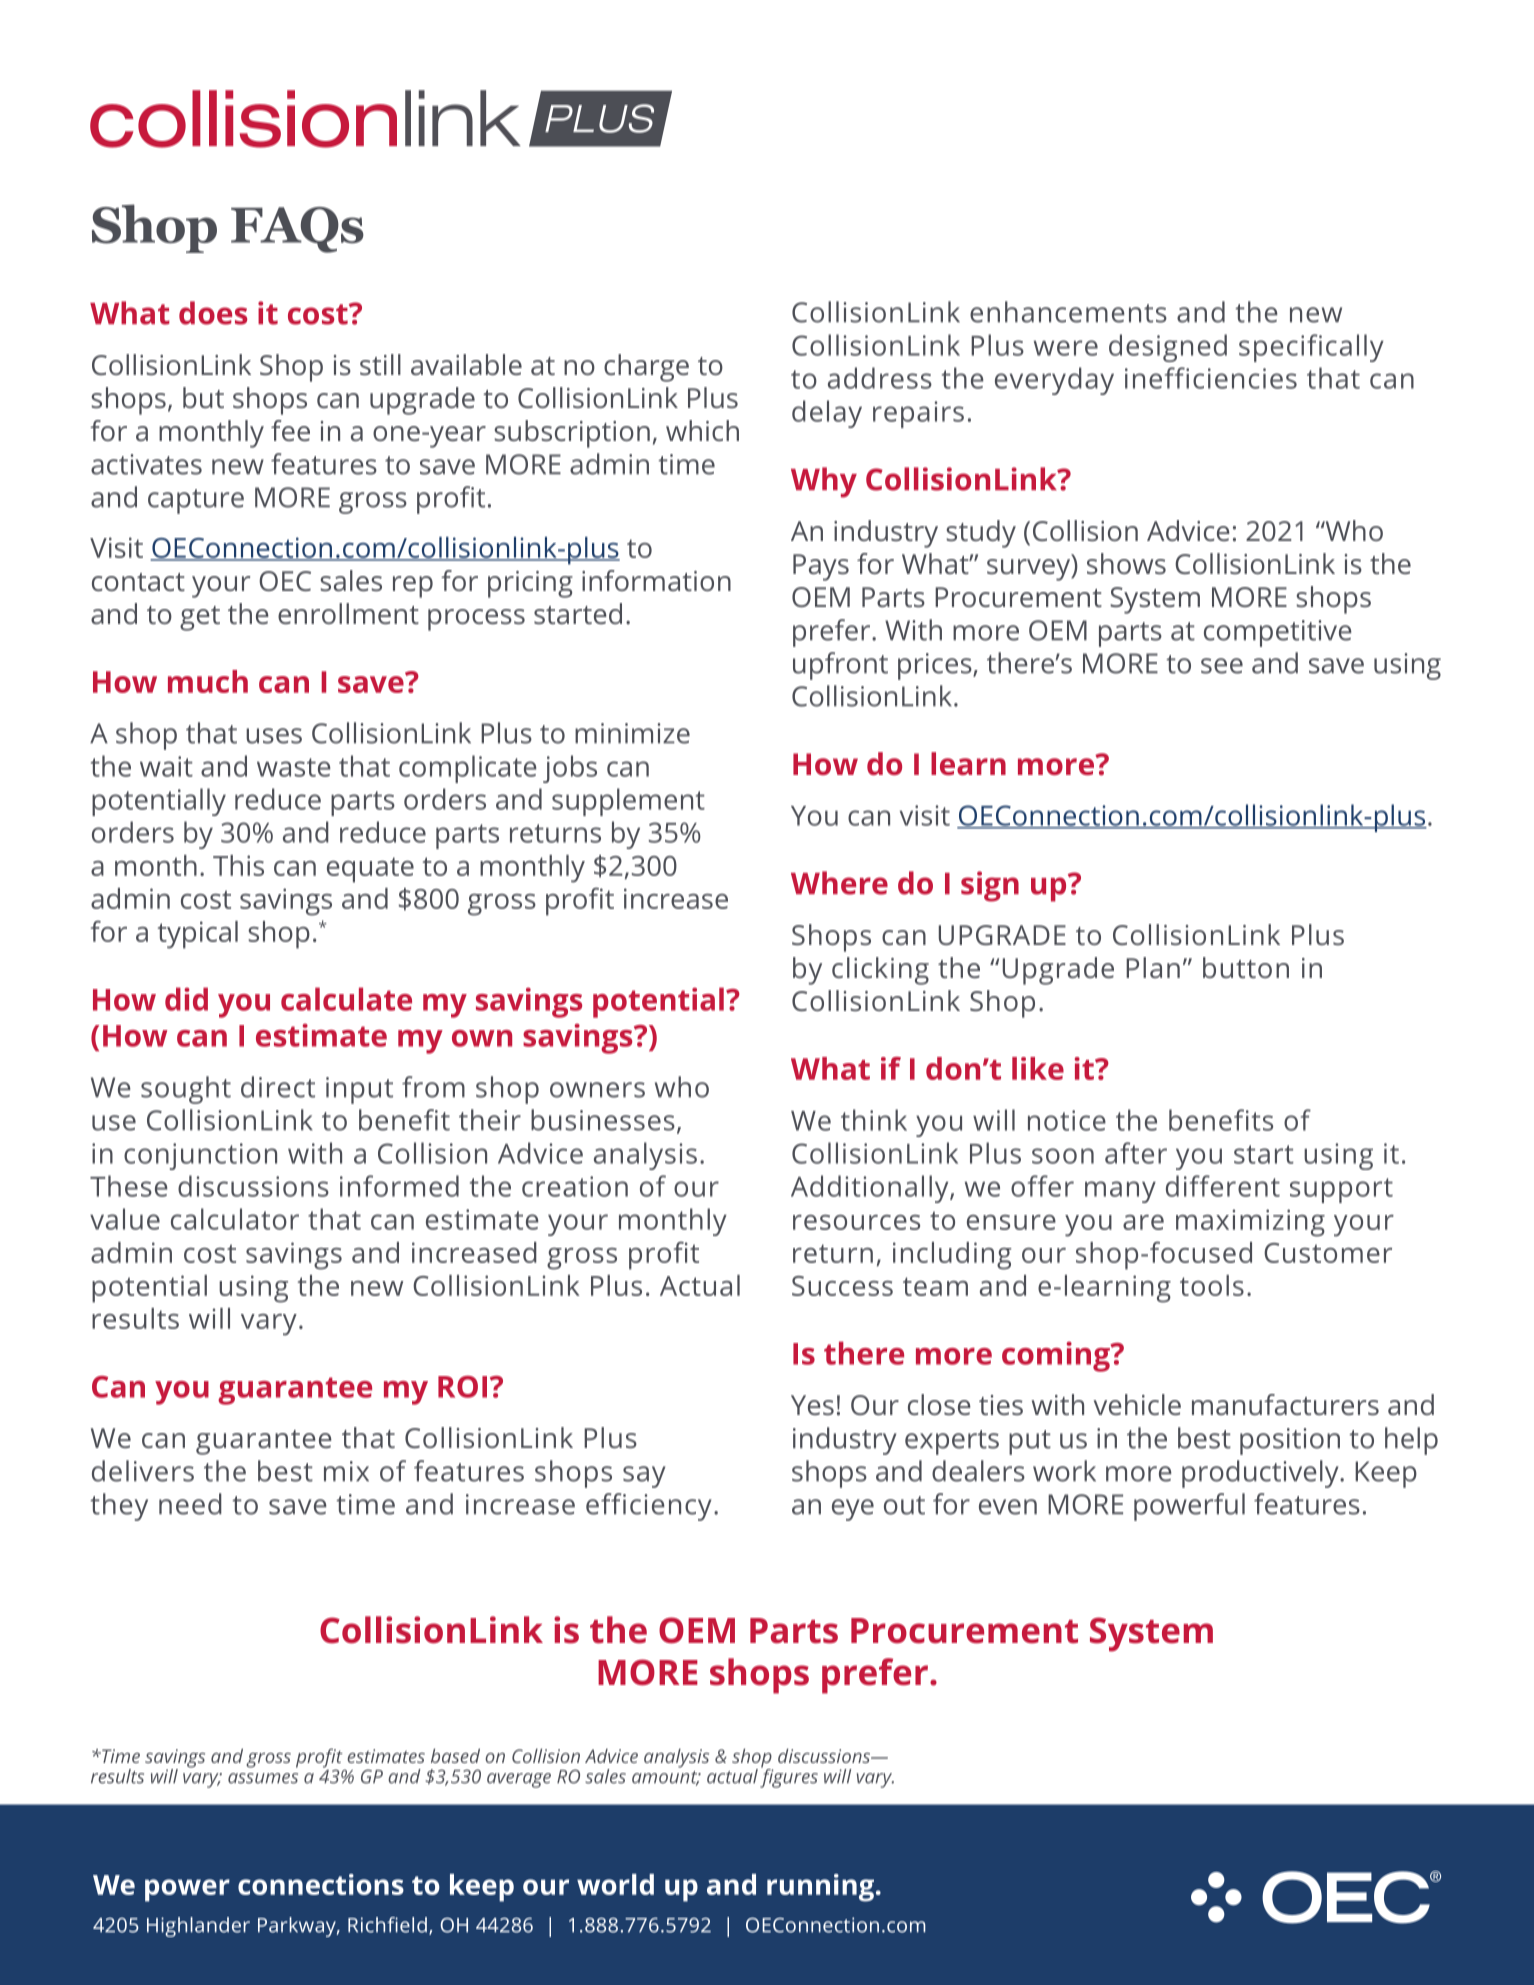 This screenshot has width=1534, height=1985. What do you see at coordinates (812, 1405) in the screenshot?
I see `Yes` at bounding box center [812, 1405].
